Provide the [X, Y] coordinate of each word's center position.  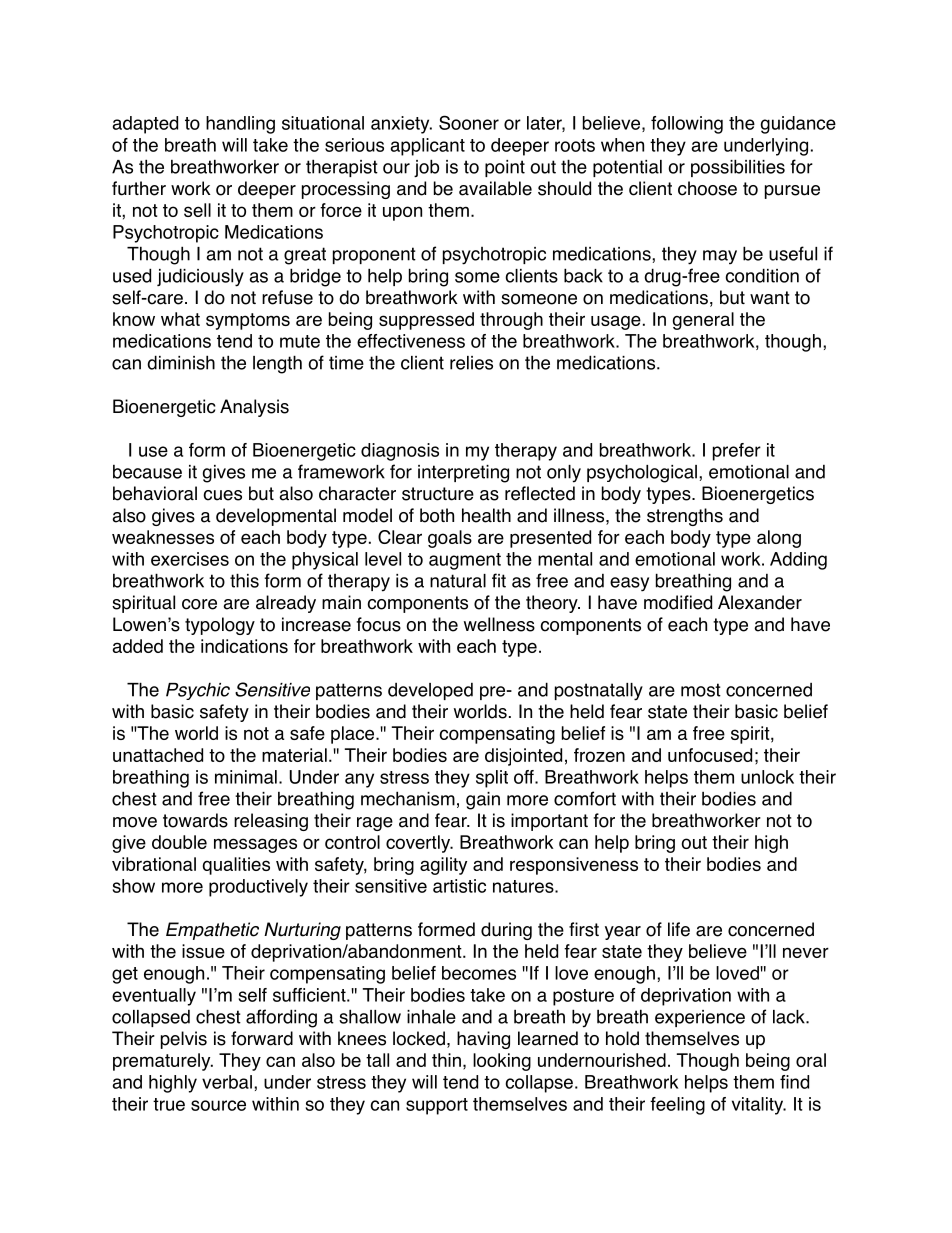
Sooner [469, 122]
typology [220, 626]
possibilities [738, 168]
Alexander [760, 602]
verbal [227, 1082]
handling [240, 125]
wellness [499, 624]
